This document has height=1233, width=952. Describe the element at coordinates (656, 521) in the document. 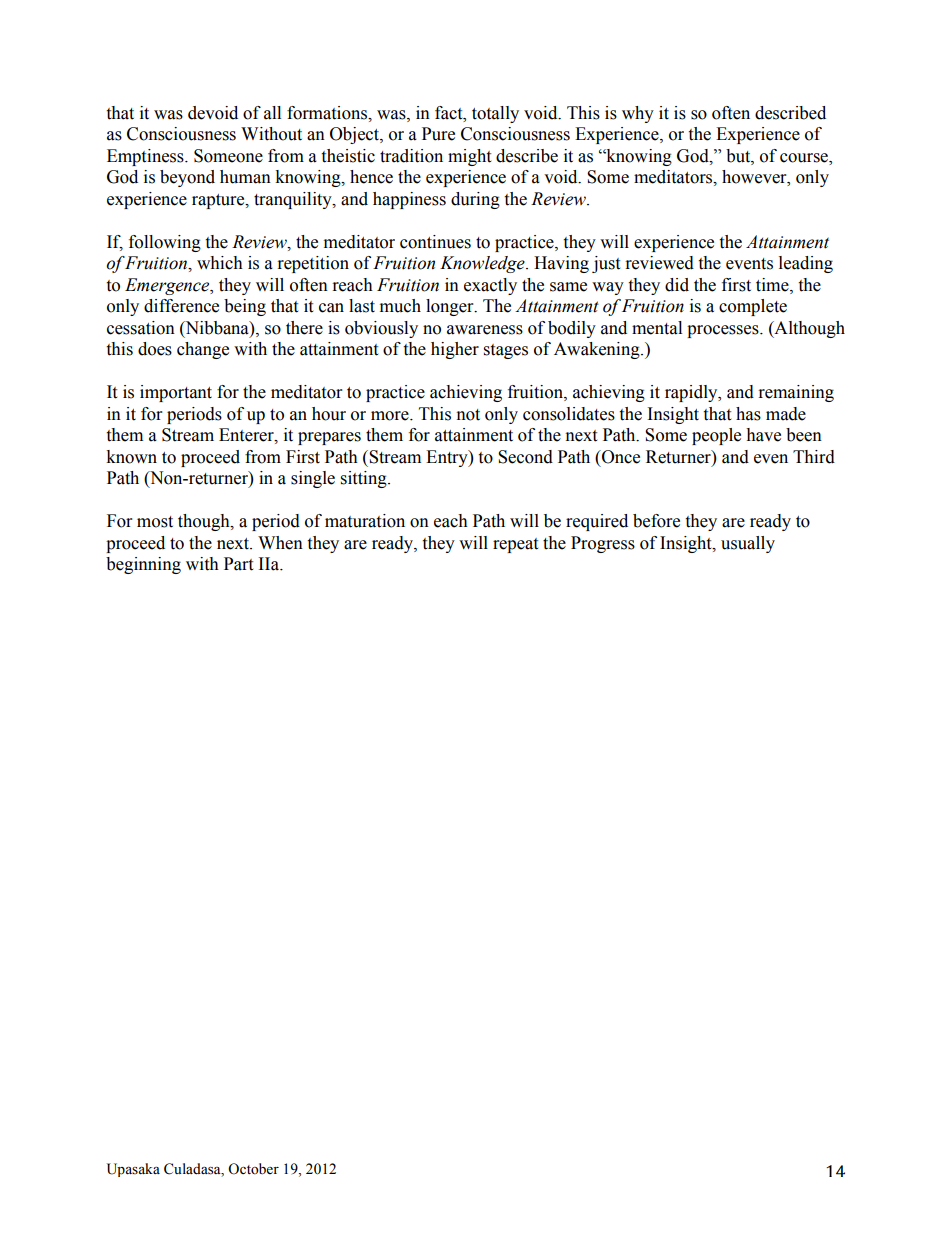

I see `before` at that location.
